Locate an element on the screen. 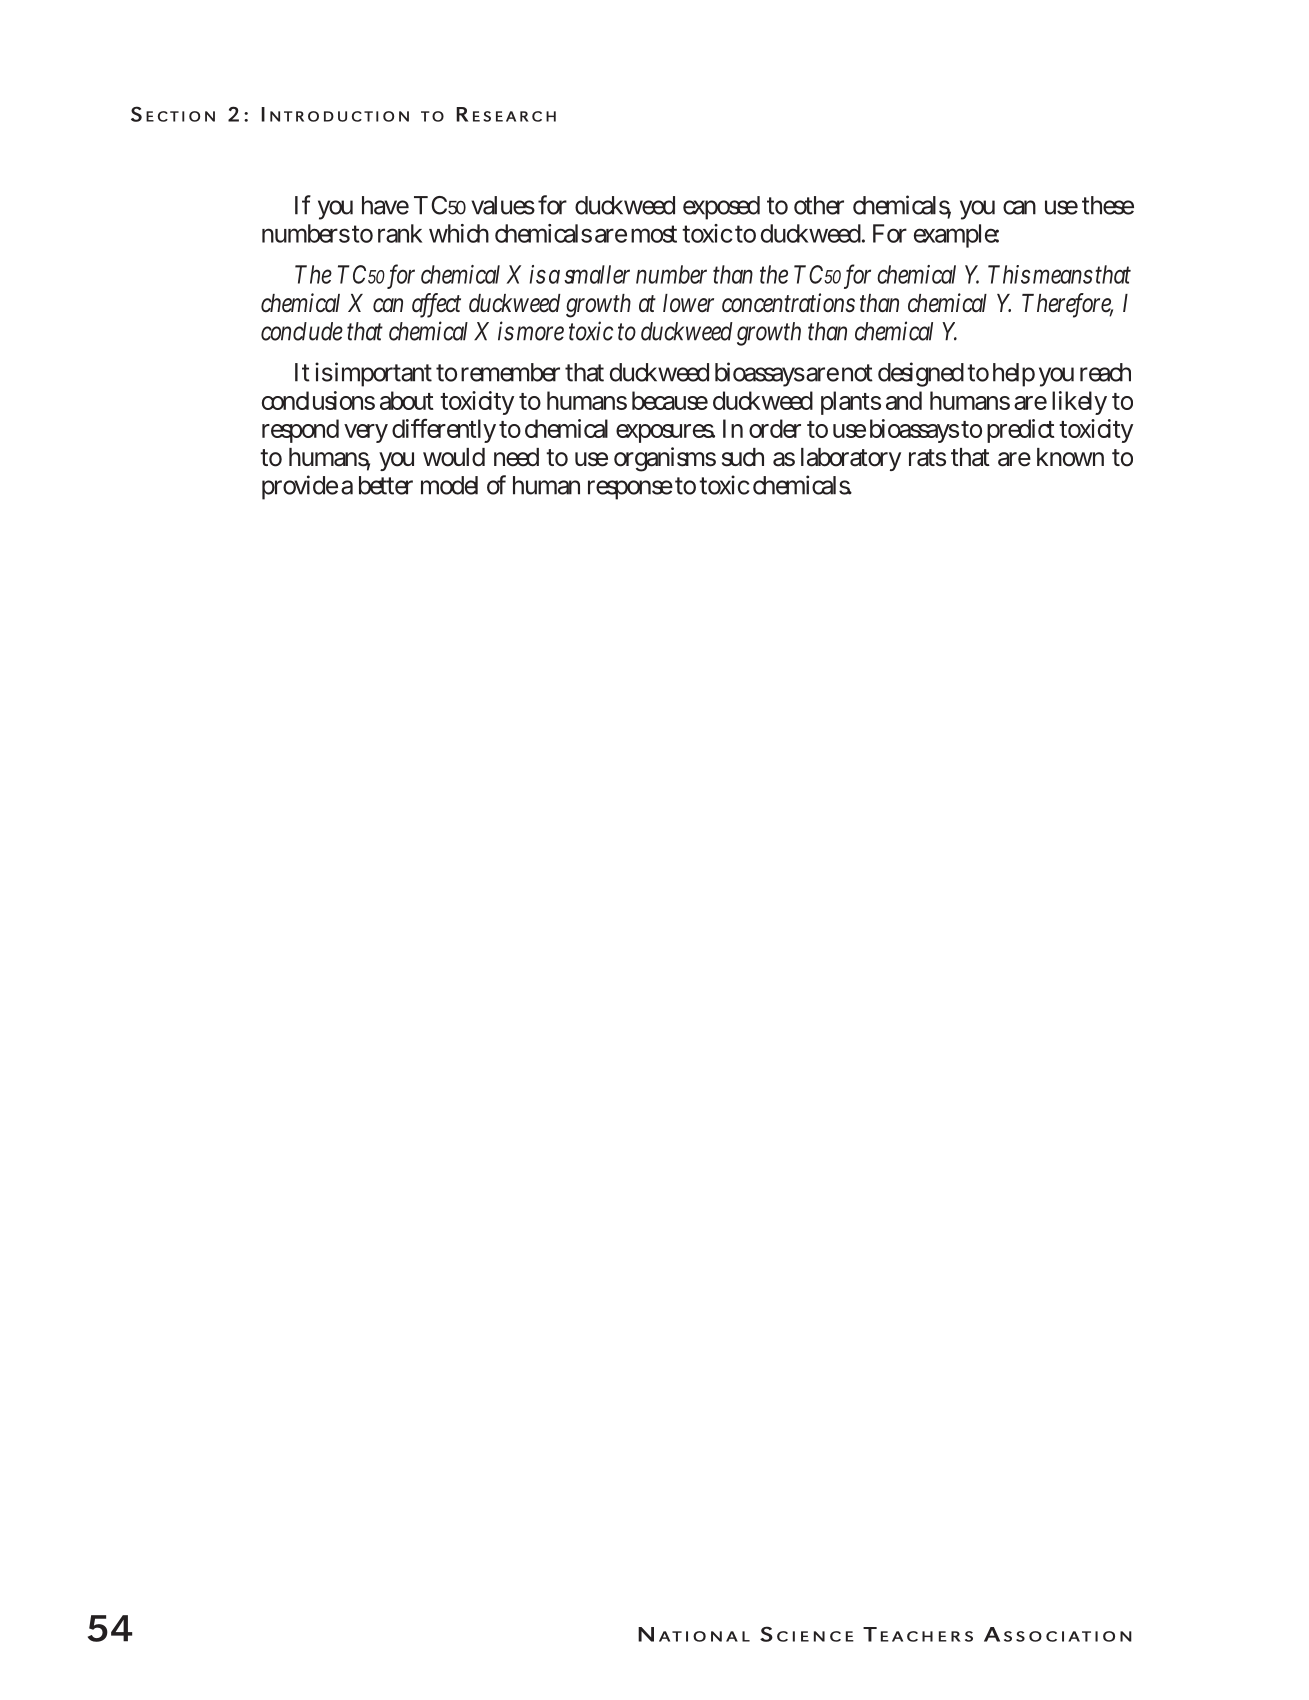  about is located at coordinates (407, 400).
